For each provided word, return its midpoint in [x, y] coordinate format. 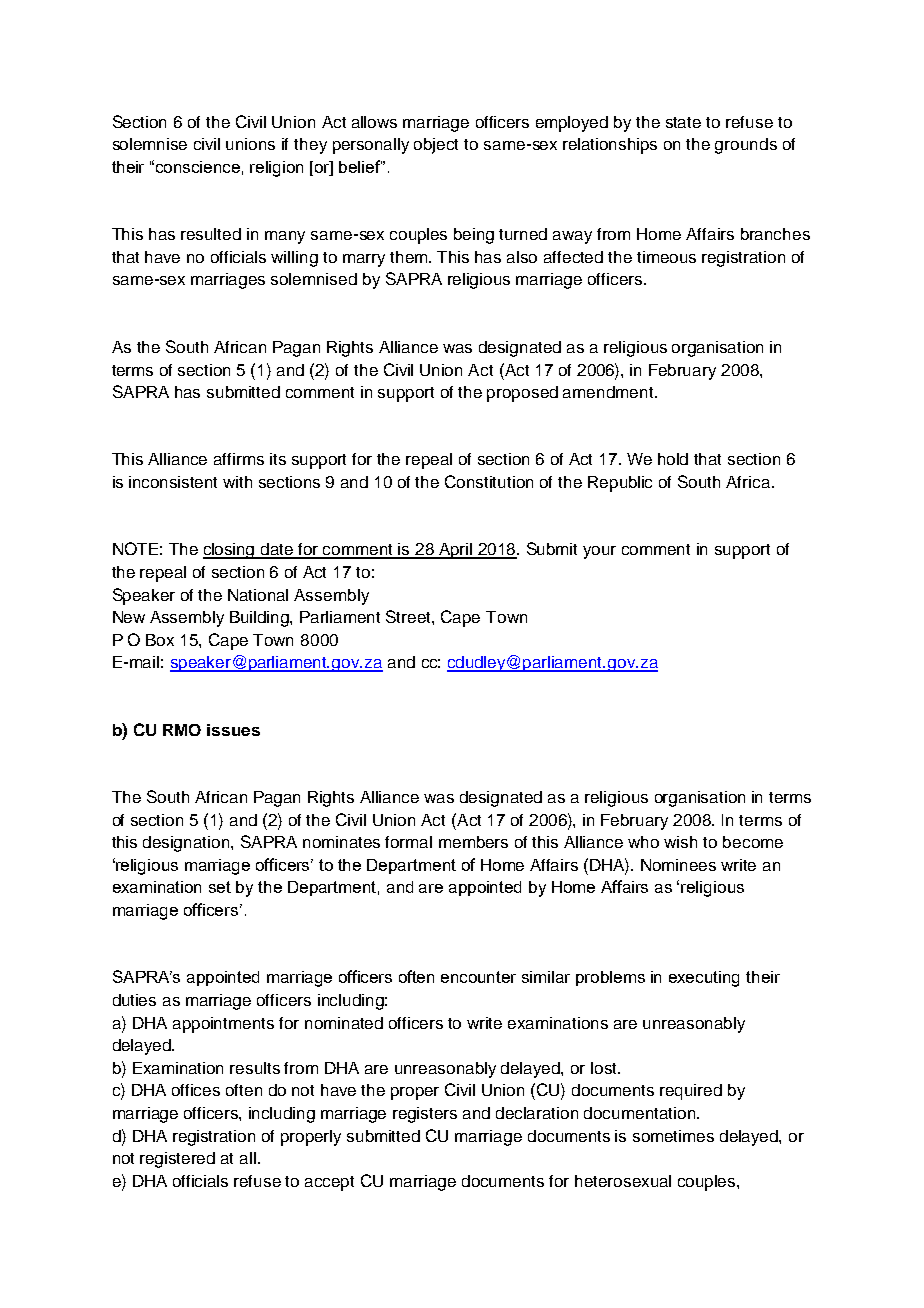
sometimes [673, 1136]
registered [177, 1160]
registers [425, 1115]
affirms [239, 459]
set [220, 887]
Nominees [678, 865]
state [683, 122]
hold [673, 459]
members [473, 842]
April [456, 551]
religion [276, 169]
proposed [522, 394]
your [599, 552]
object [436, 146]
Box [160, 640]
